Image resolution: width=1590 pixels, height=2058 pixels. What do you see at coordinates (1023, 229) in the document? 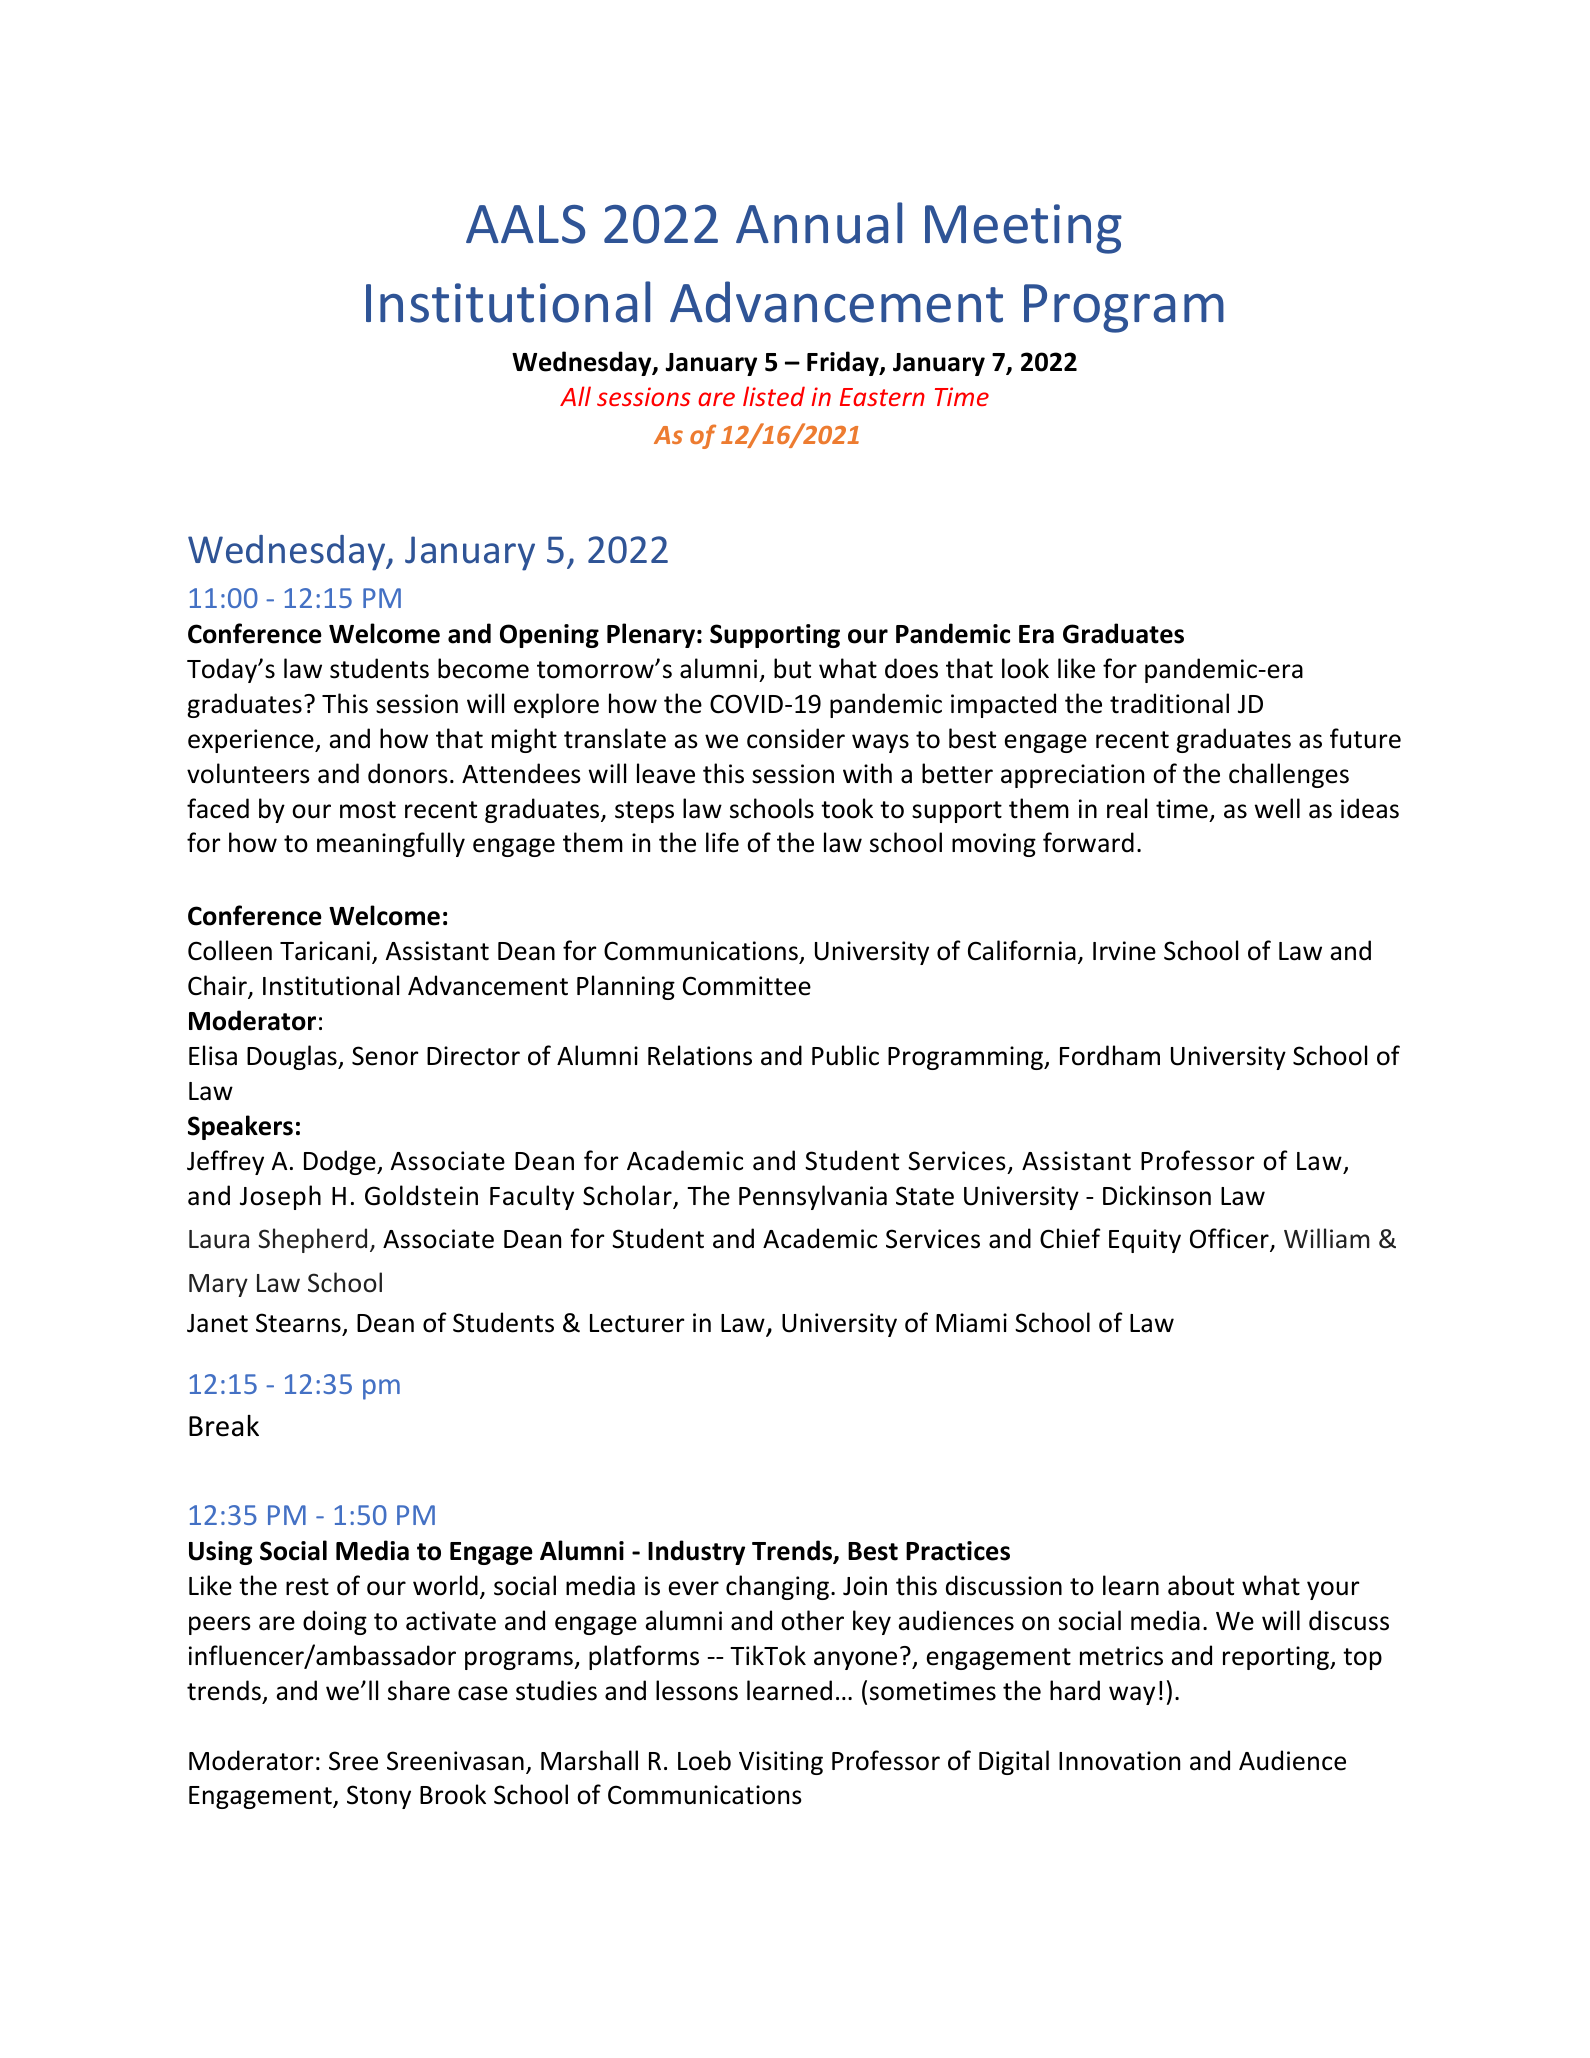
I see `Meeting` at bounding box center [1023, 229].
